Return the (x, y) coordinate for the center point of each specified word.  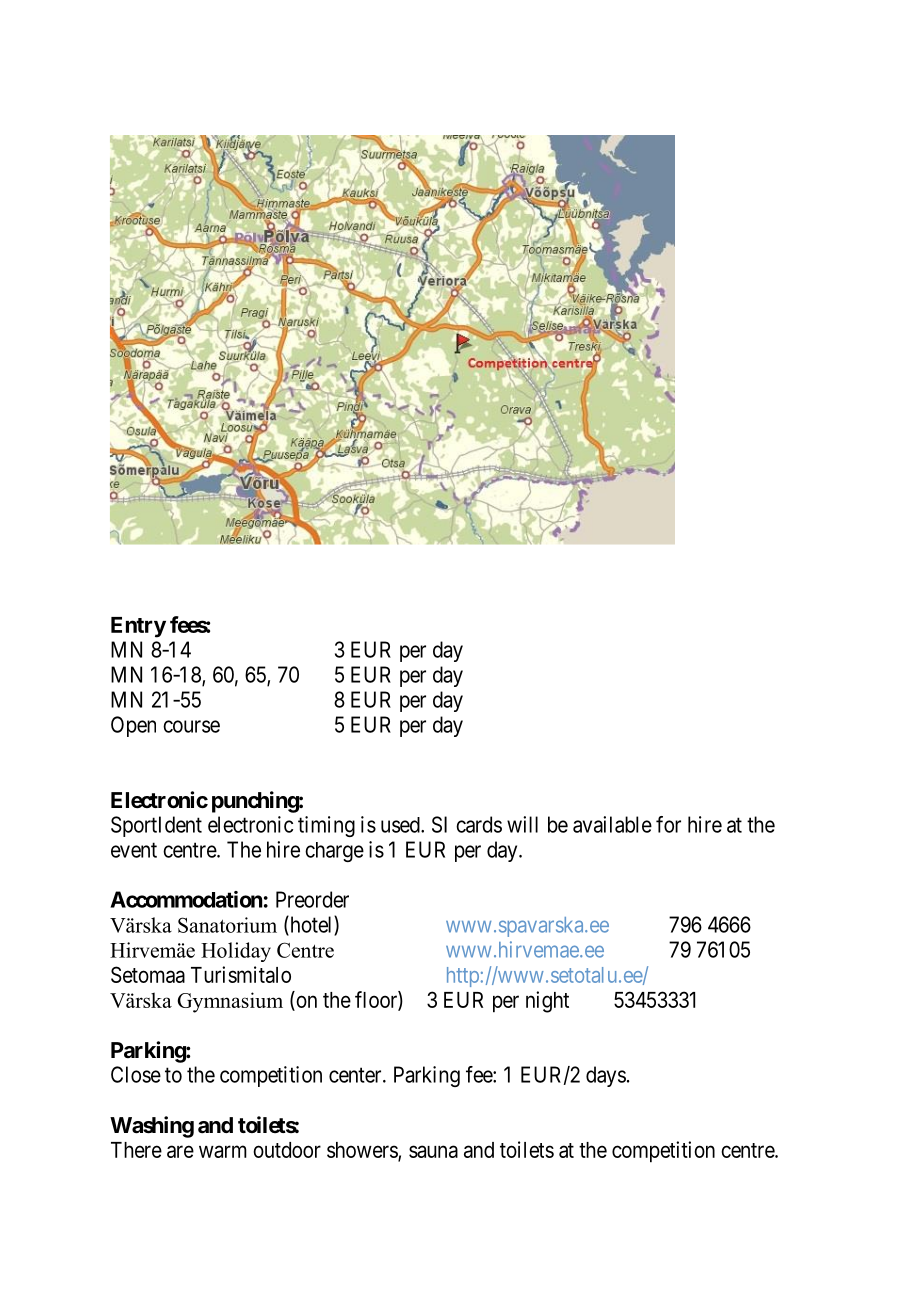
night (547, 1002)
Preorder (312, 899)
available (612, 824)
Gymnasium (230, 1002)
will (522, 824)
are (180, 1151)
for (668, 824)
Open (133, 726)
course (191, 726)
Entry (138, 627)
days (606, 1076)
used (401, 825)
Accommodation (186, 899)
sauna (433, 1151)
